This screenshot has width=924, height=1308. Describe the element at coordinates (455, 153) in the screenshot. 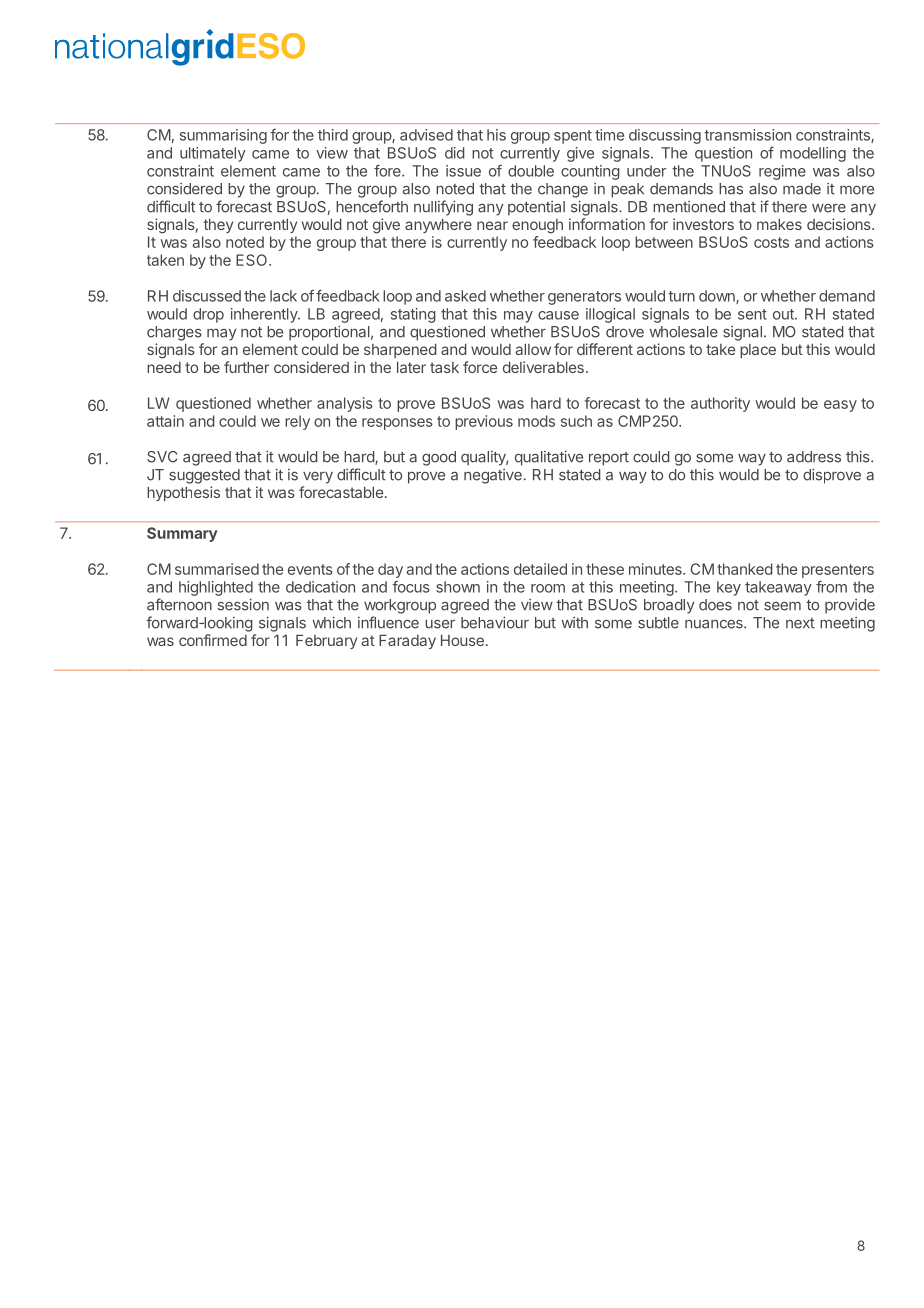

I see `did` at that location.
